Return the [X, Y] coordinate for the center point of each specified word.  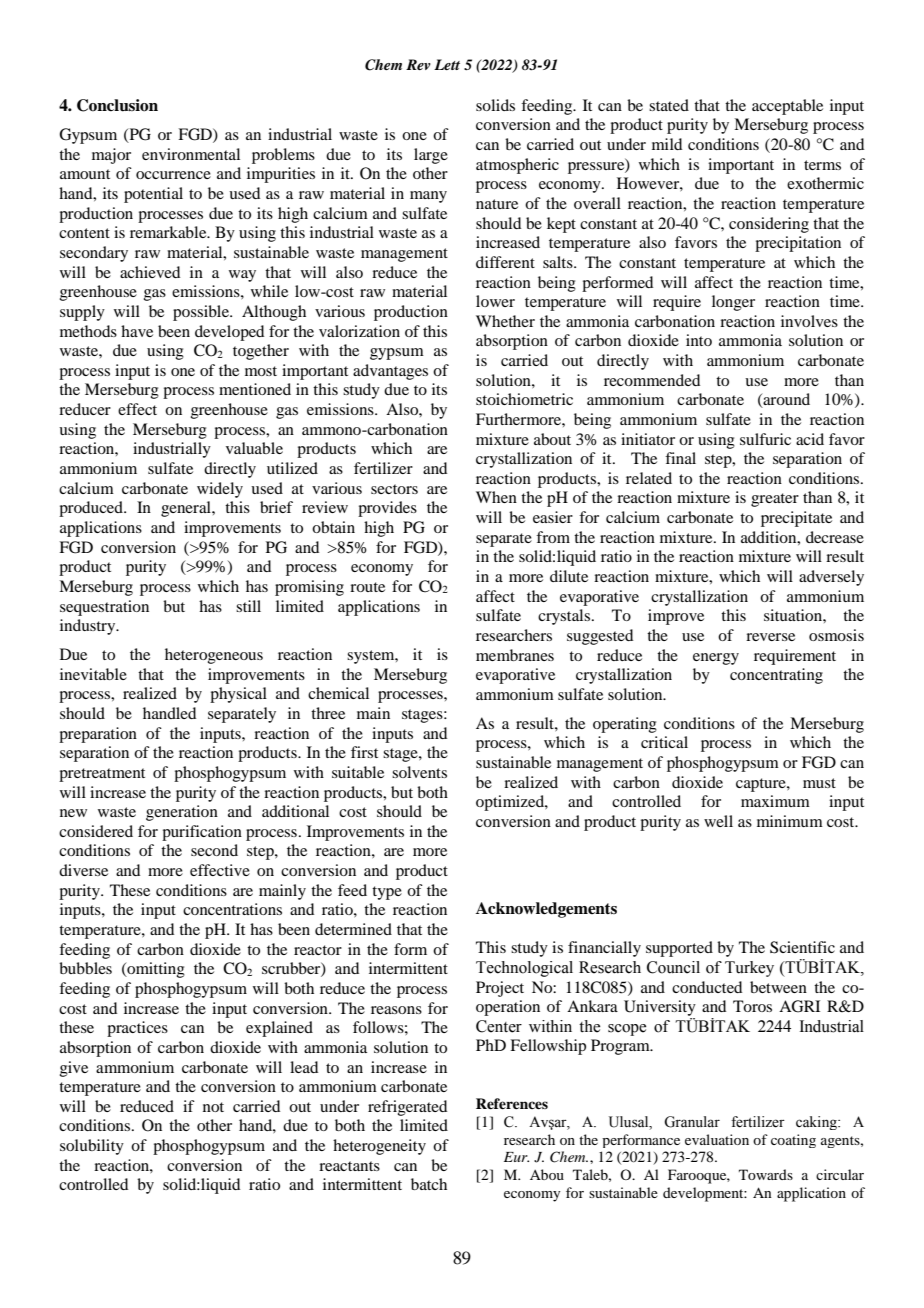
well [718, 821]
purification [202, 833]
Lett [447, 64]
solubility [92, 1147]
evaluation [717, 1139]
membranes [515, 655]
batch [429, 1184]
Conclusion [117, 105]
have [137, 331]
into [699, 340]
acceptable [787, 107]
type [387, 893]
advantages [390, 372]
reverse [770, 637]
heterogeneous [214, 656]
